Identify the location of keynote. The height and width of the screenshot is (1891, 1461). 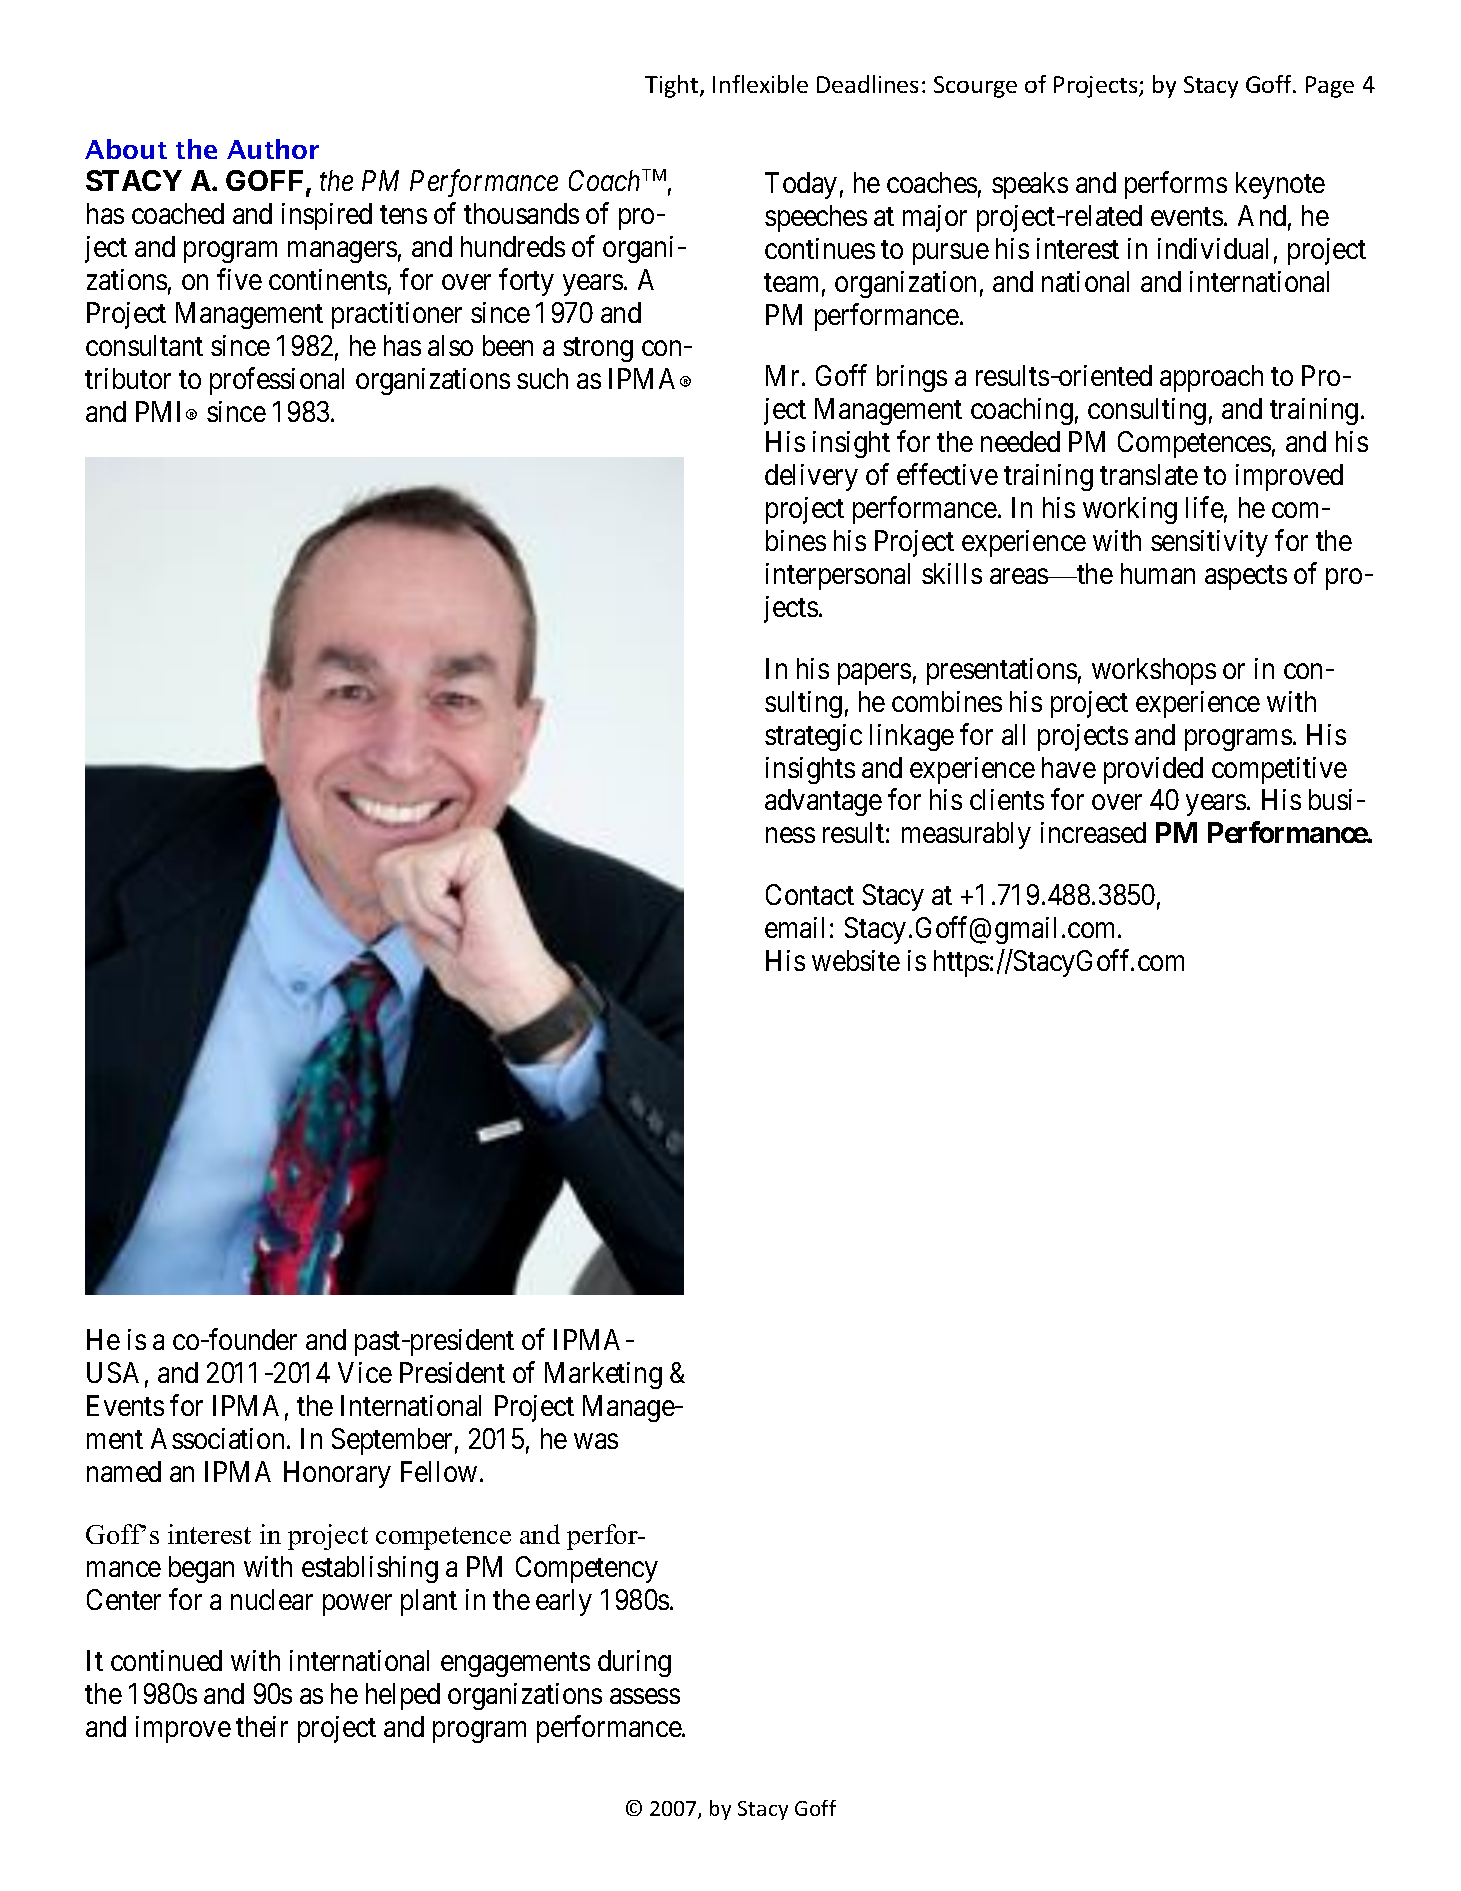
(1280, 185).
